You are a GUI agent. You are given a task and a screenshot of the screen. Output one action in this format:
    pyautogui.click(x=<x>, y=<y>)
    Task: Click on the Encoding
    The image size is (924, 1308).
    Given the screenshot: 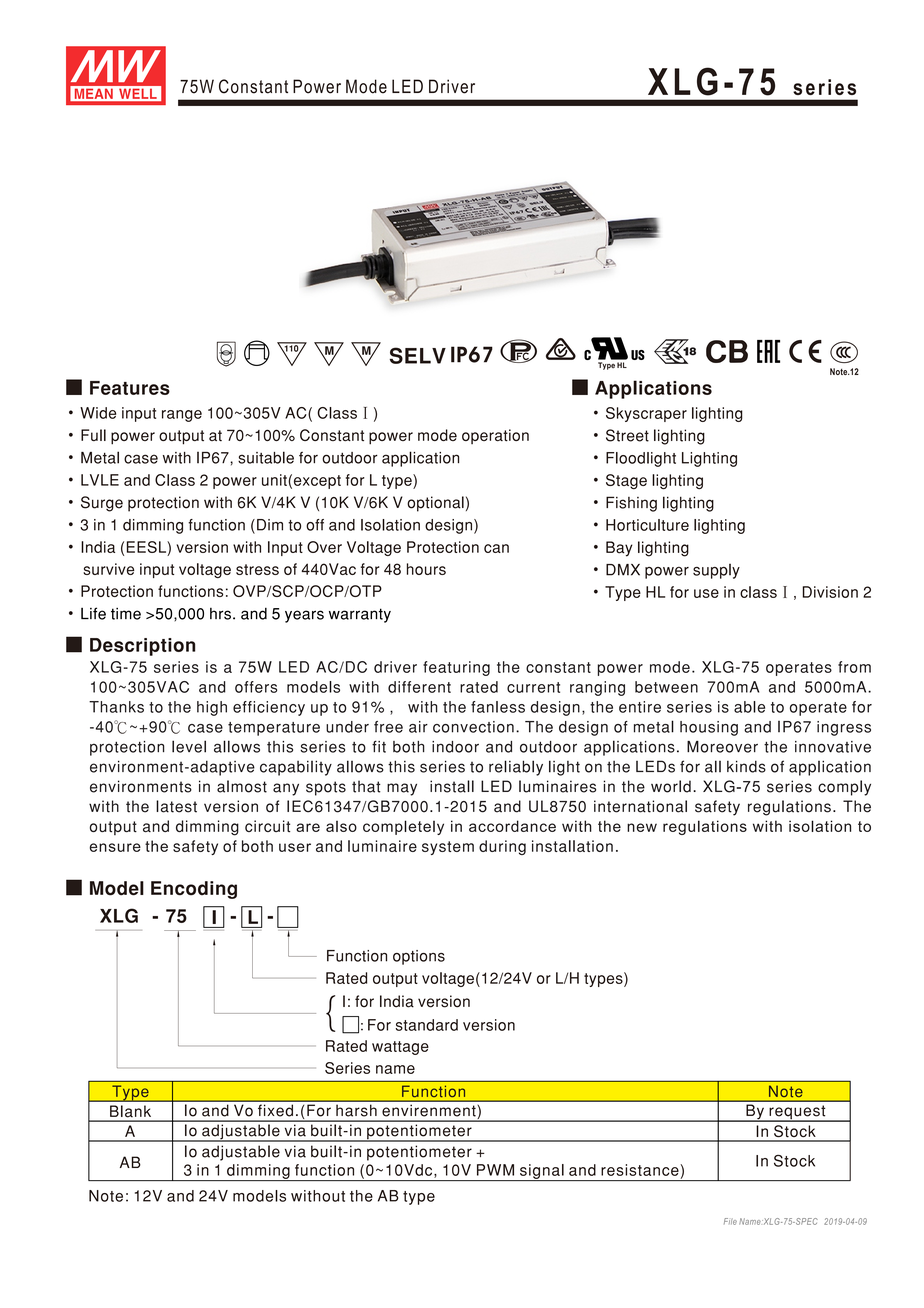 What is the action you would take?
    pyautogui.click(x=194, y=890)
